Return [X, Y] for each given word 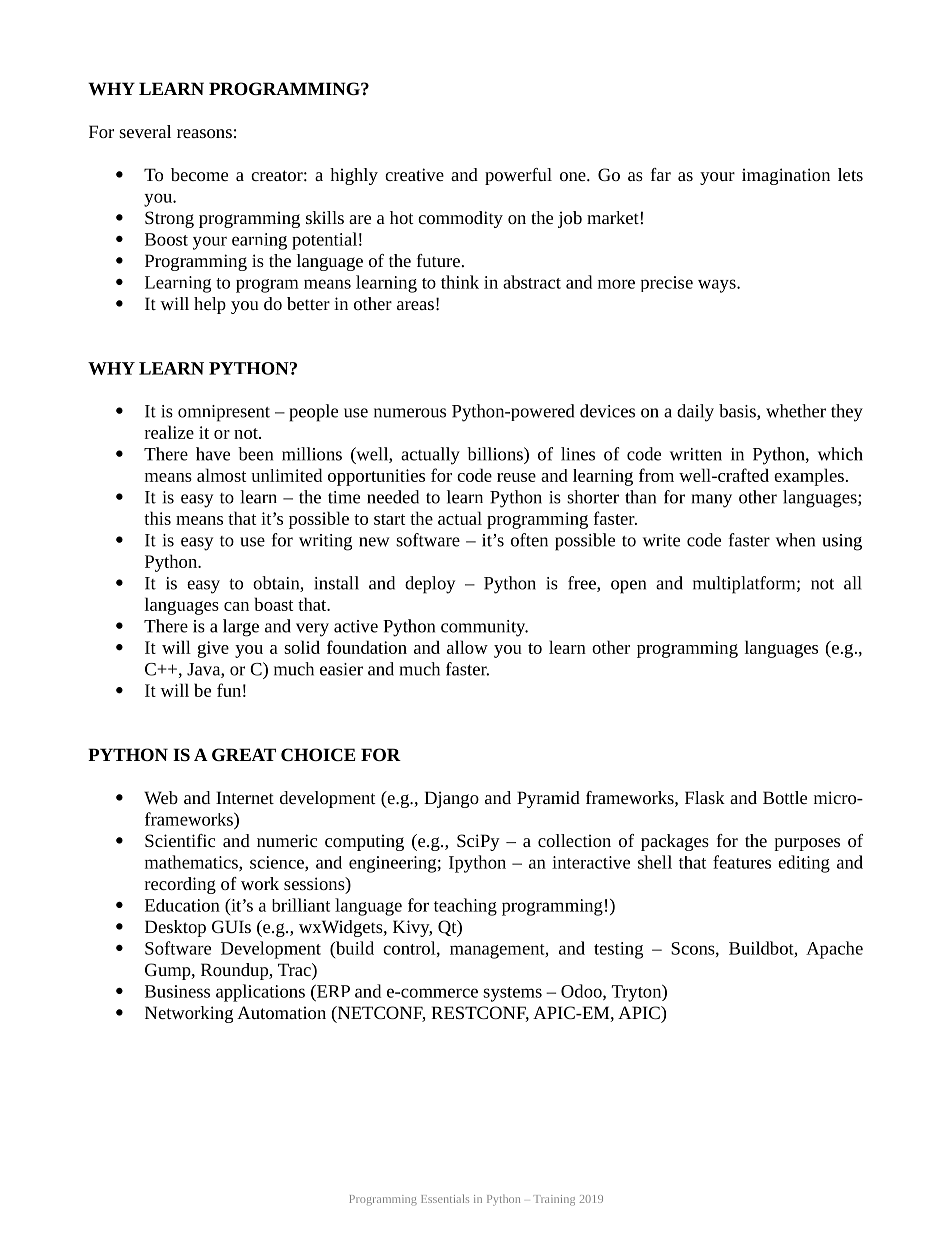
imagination [786, 176]
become [199, 174]
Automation [281, 1012]
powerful [518, 176]
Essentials [445, 1198]
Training [554, 1200]
